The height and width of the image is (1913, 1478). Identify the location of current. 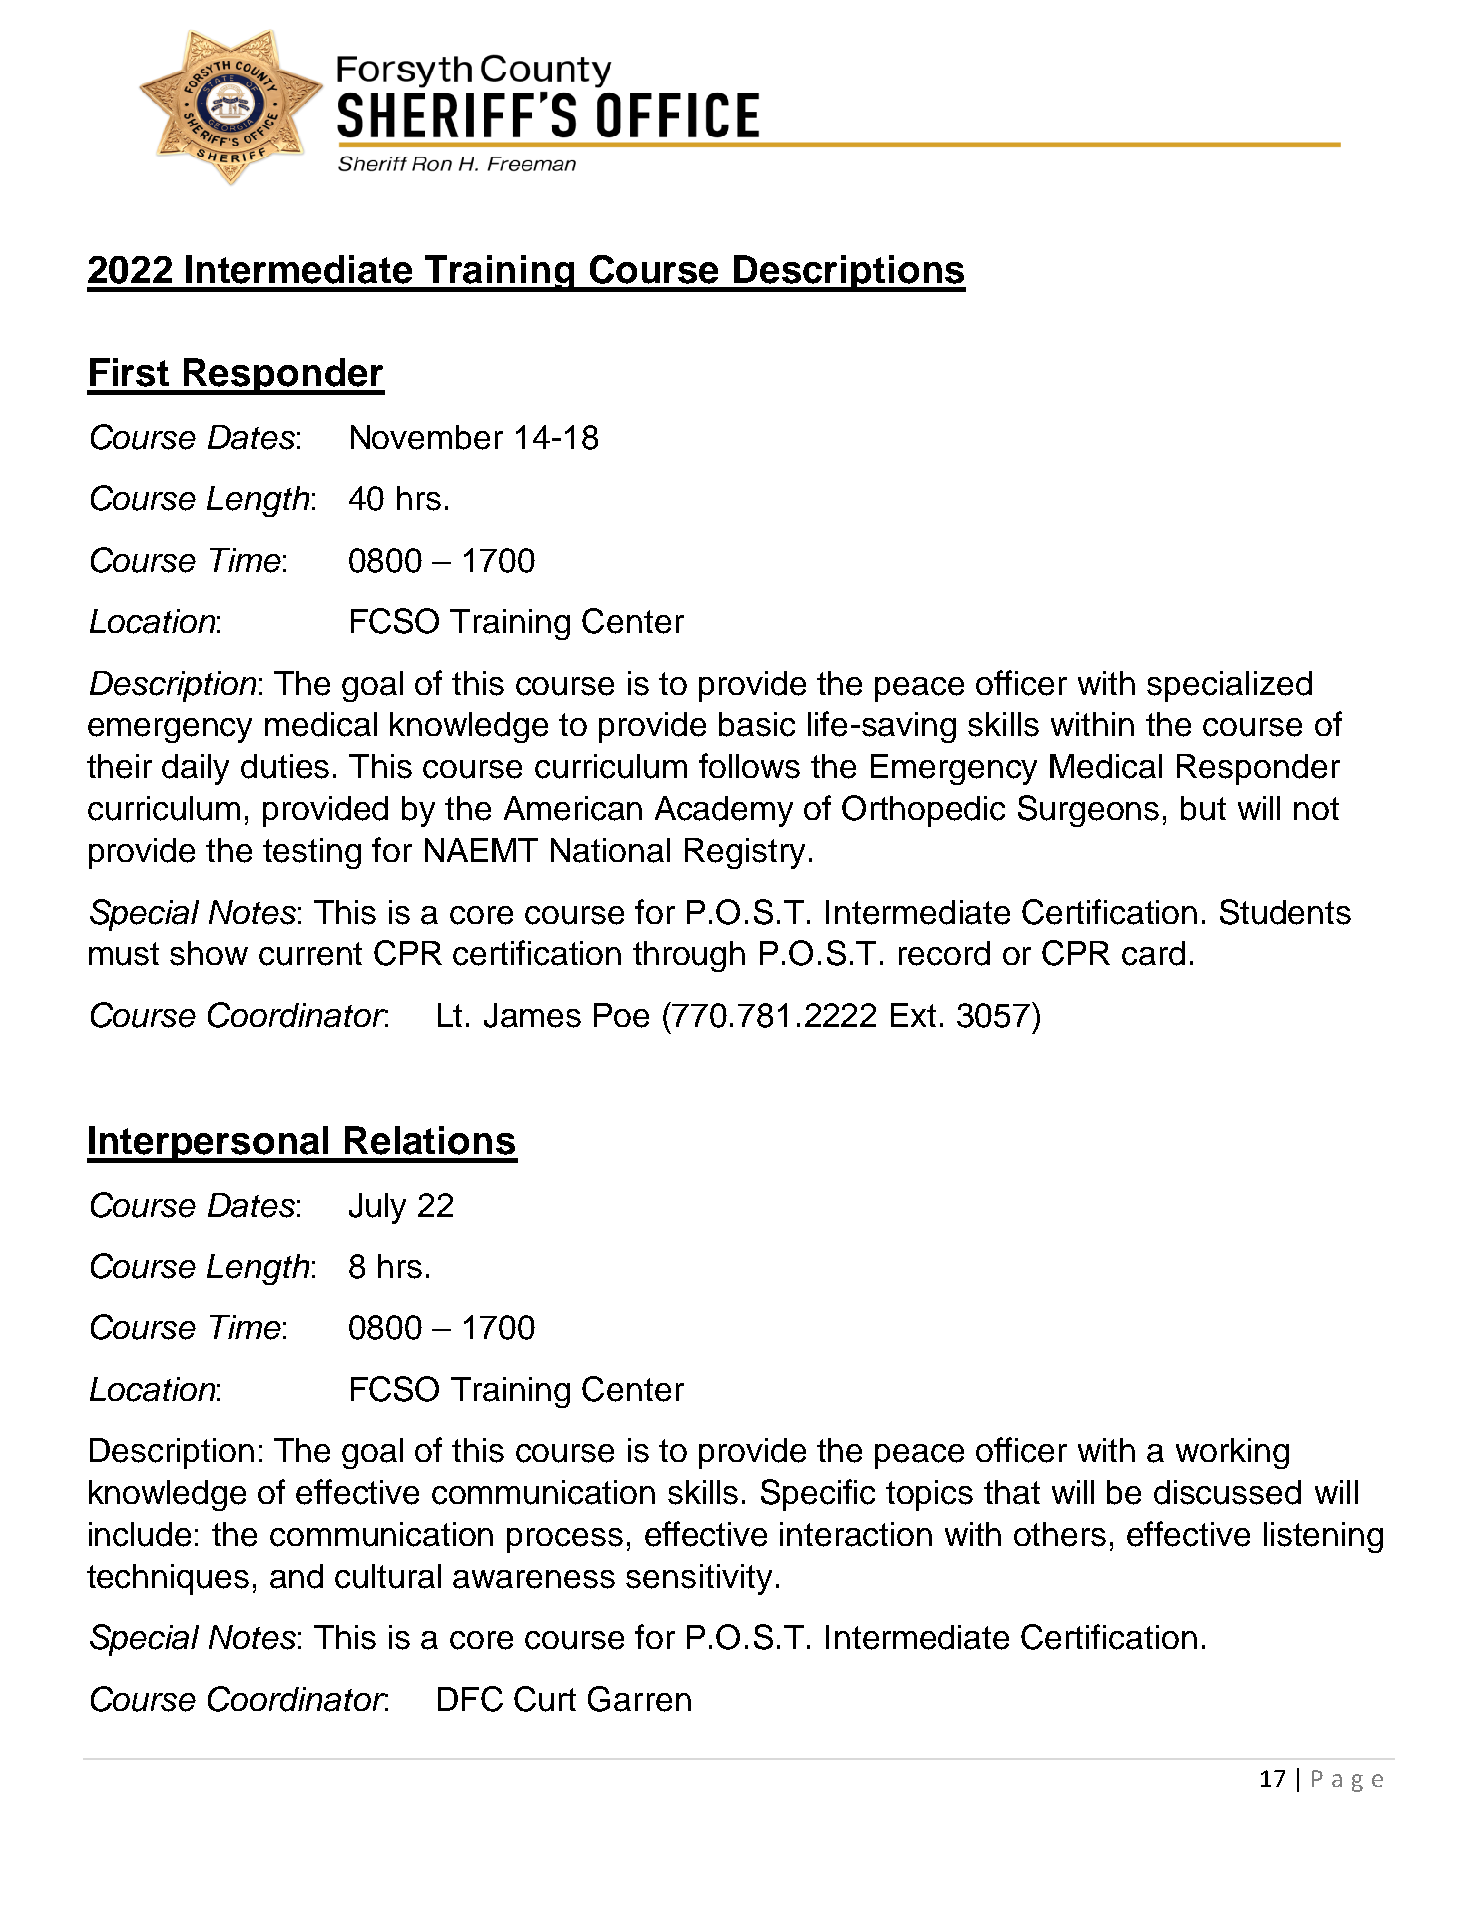
(310, 954).
